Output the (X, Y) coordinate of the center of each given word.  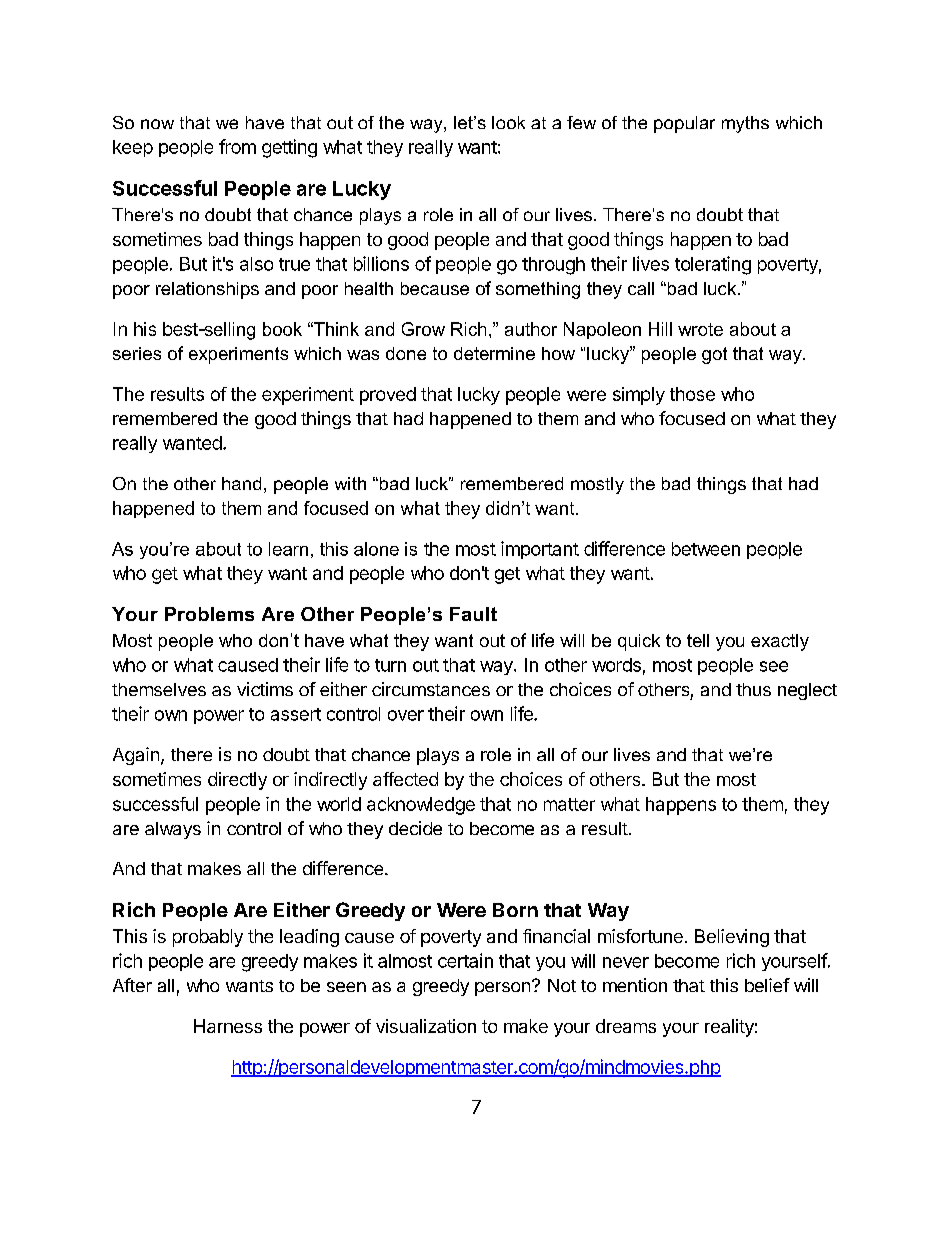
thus (753, 689)
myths (745, 124)
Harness (228, 1026)
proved (388, 396)
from (237, 146)
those (692, 394)
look (508, 122)
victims (265, 689)
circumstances (431, 689)
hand (241, 483)
